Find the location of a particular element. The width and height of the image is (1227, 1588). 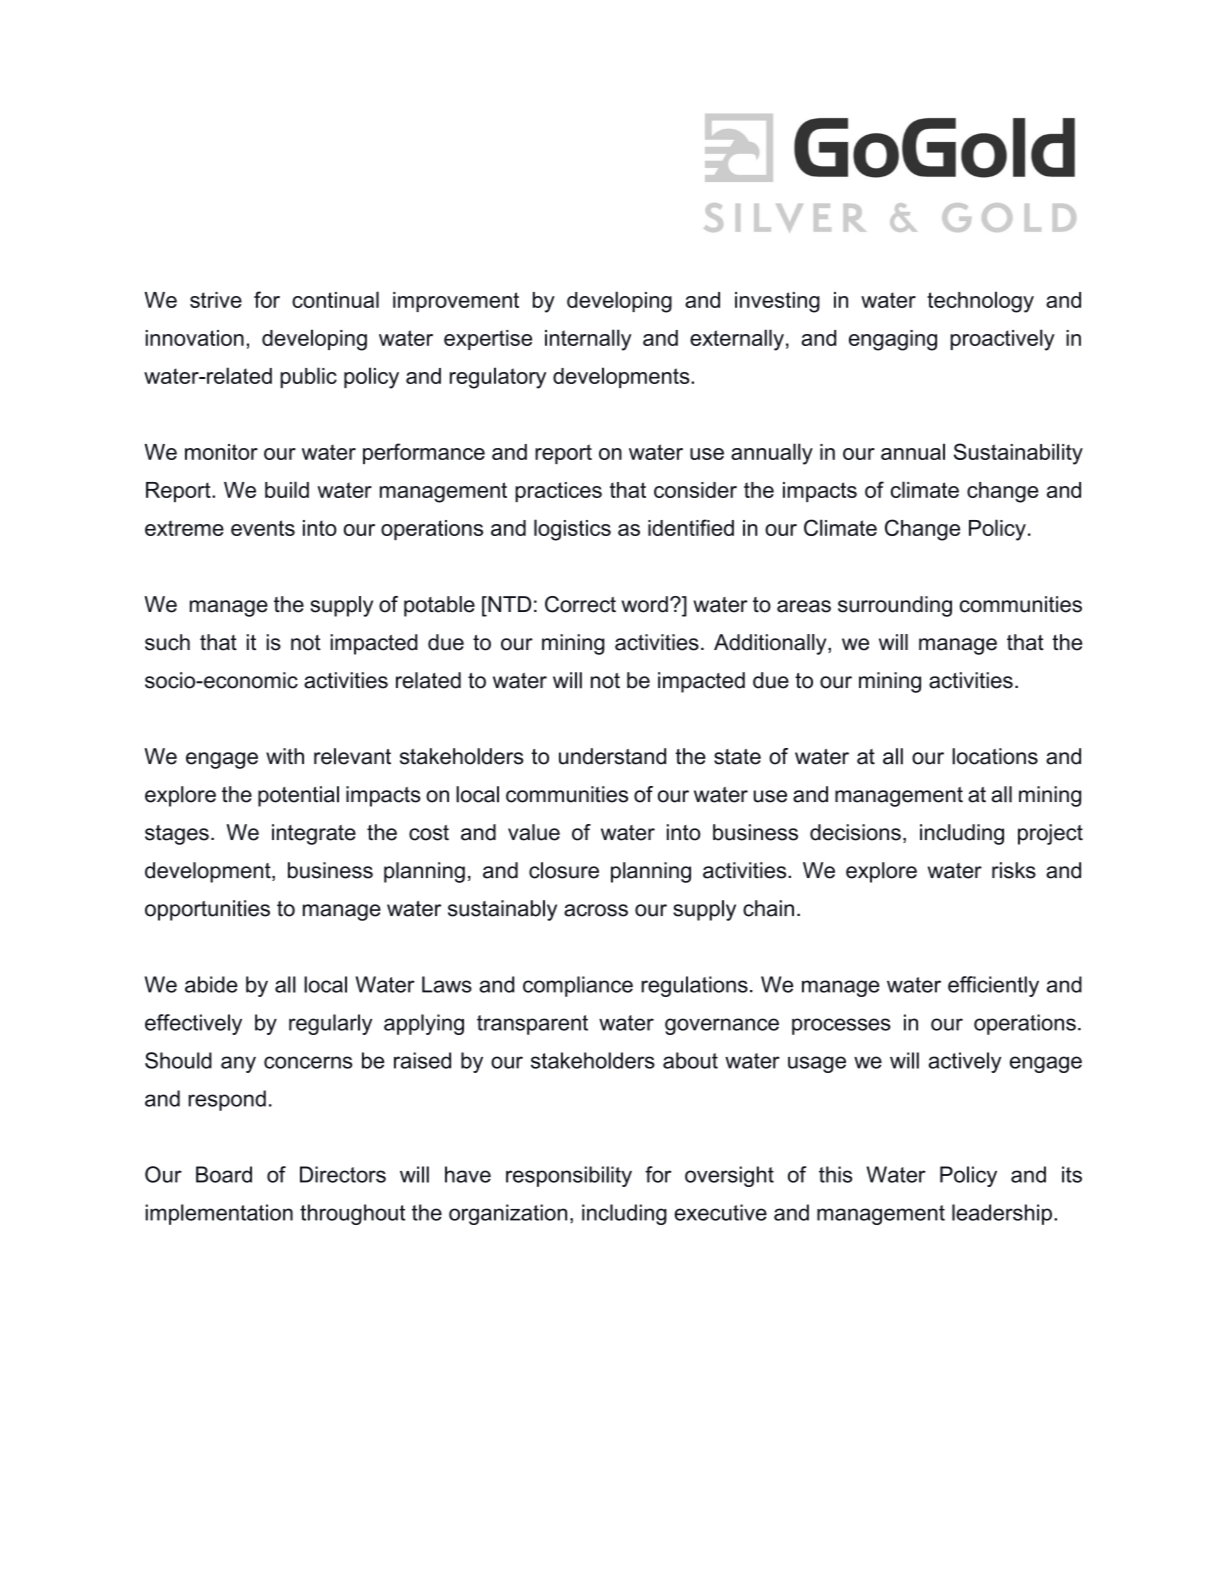

risks is located at coordinates (1014, 870).
